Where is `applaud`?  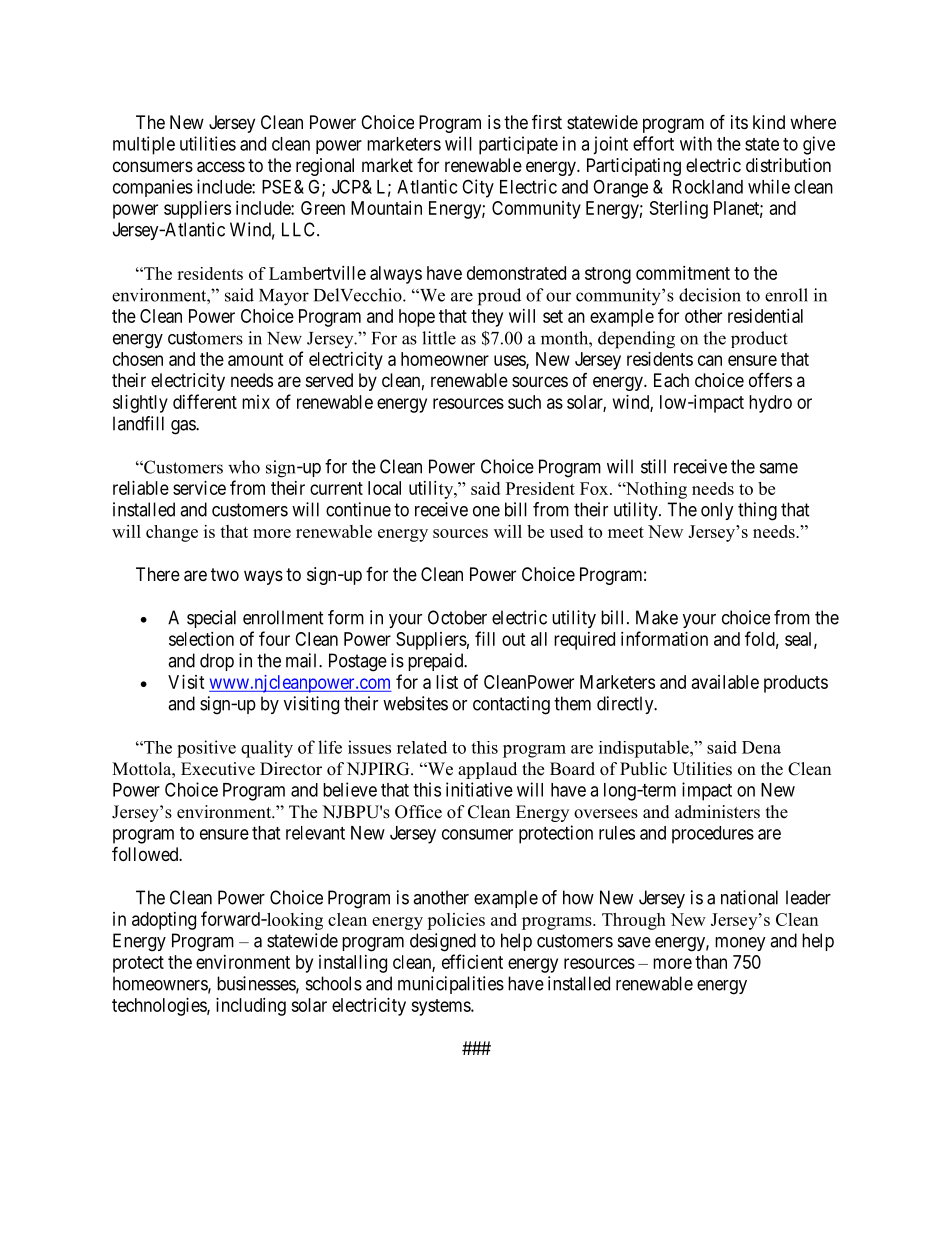
applaud is located at coordinates (487, 770).
